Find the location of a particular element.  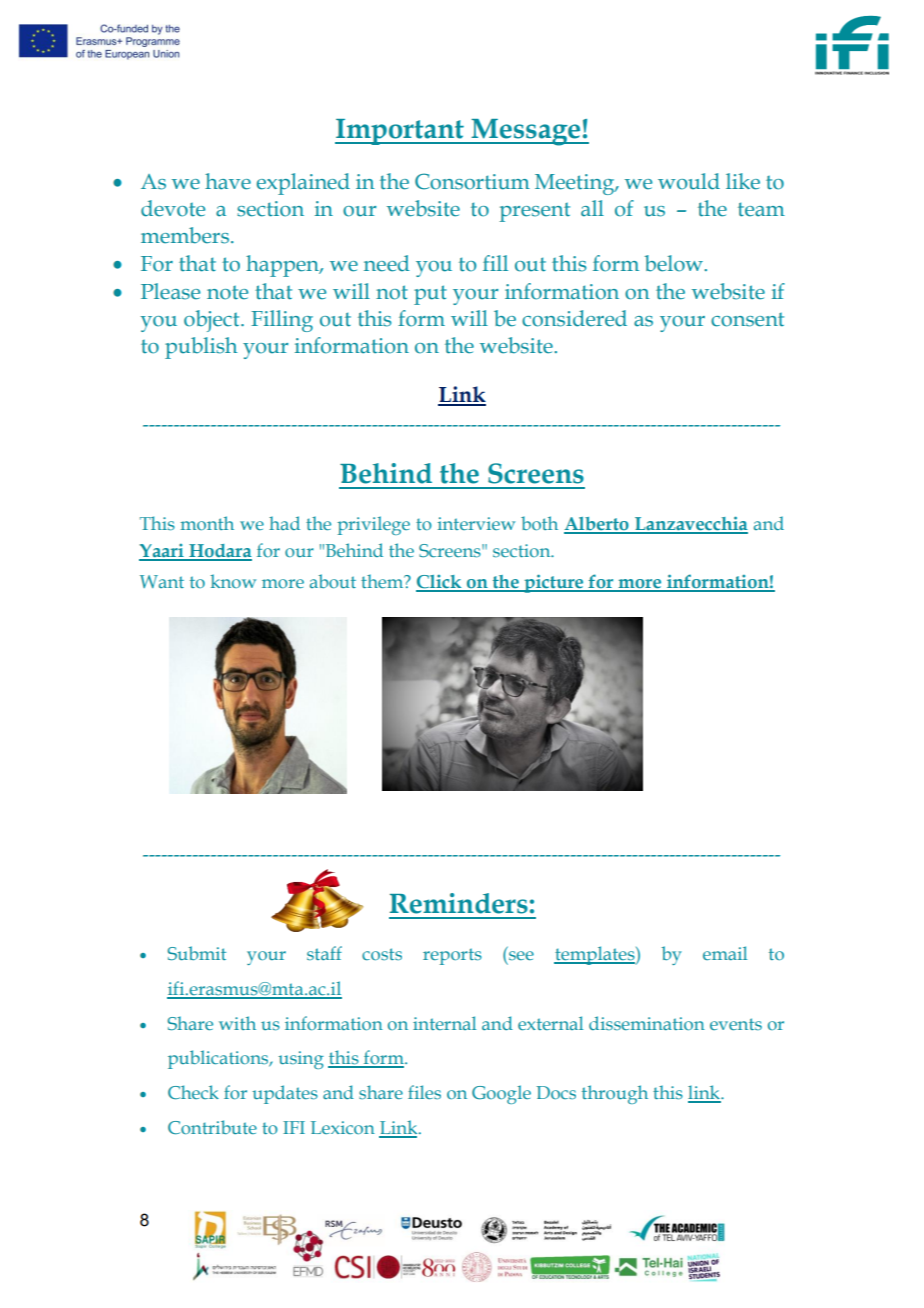

Check is located at coordinates (193, 1092).
